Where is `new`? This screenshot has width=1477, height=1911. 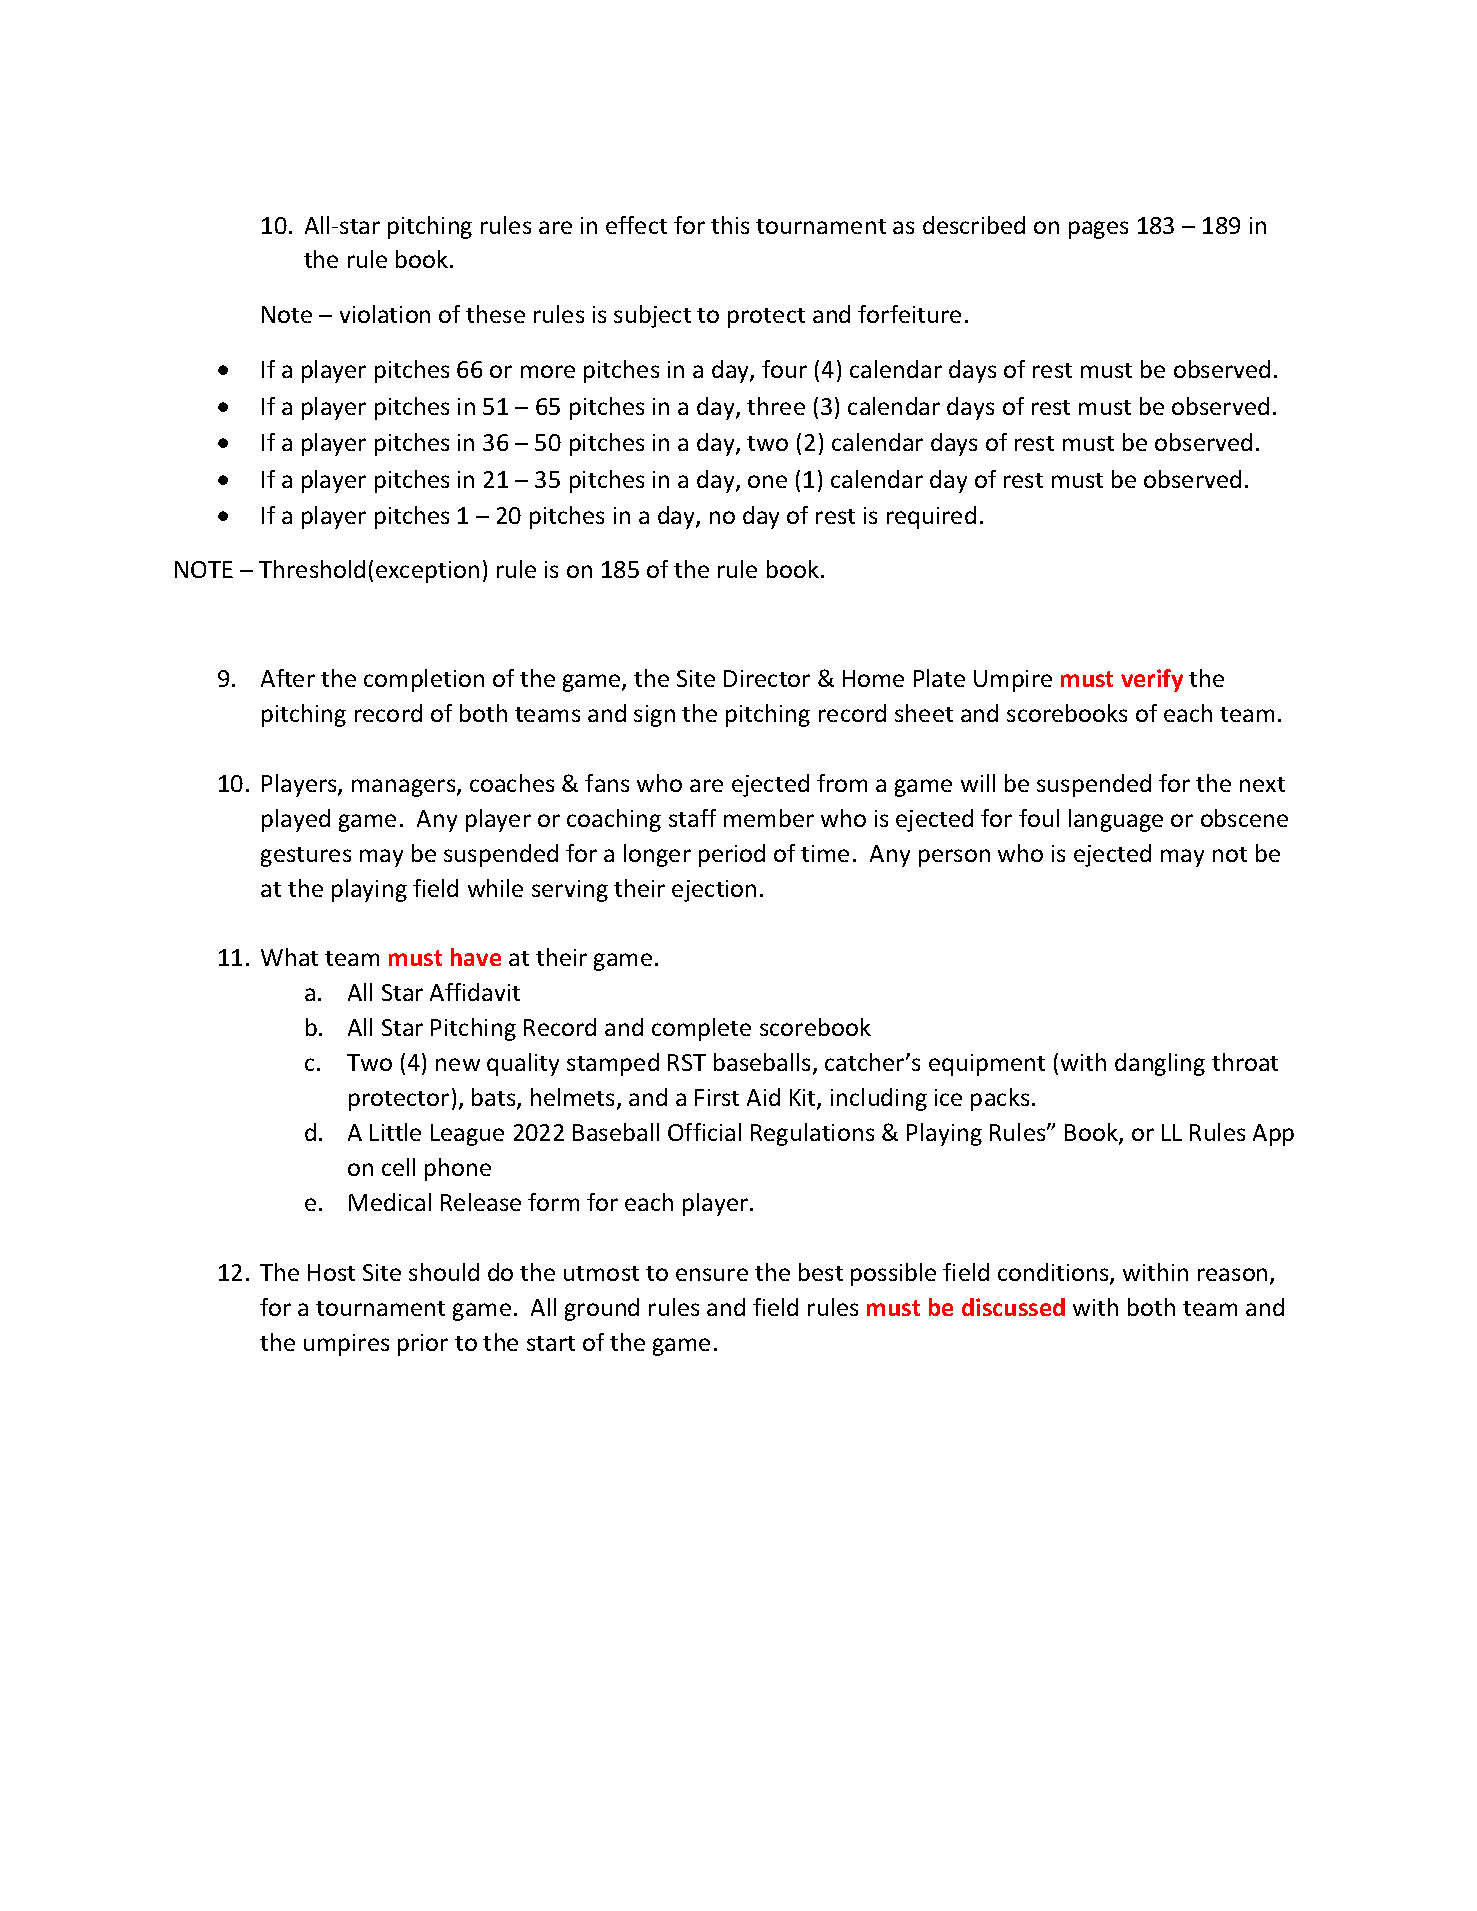
new is located at coordinates (458, 1064).
